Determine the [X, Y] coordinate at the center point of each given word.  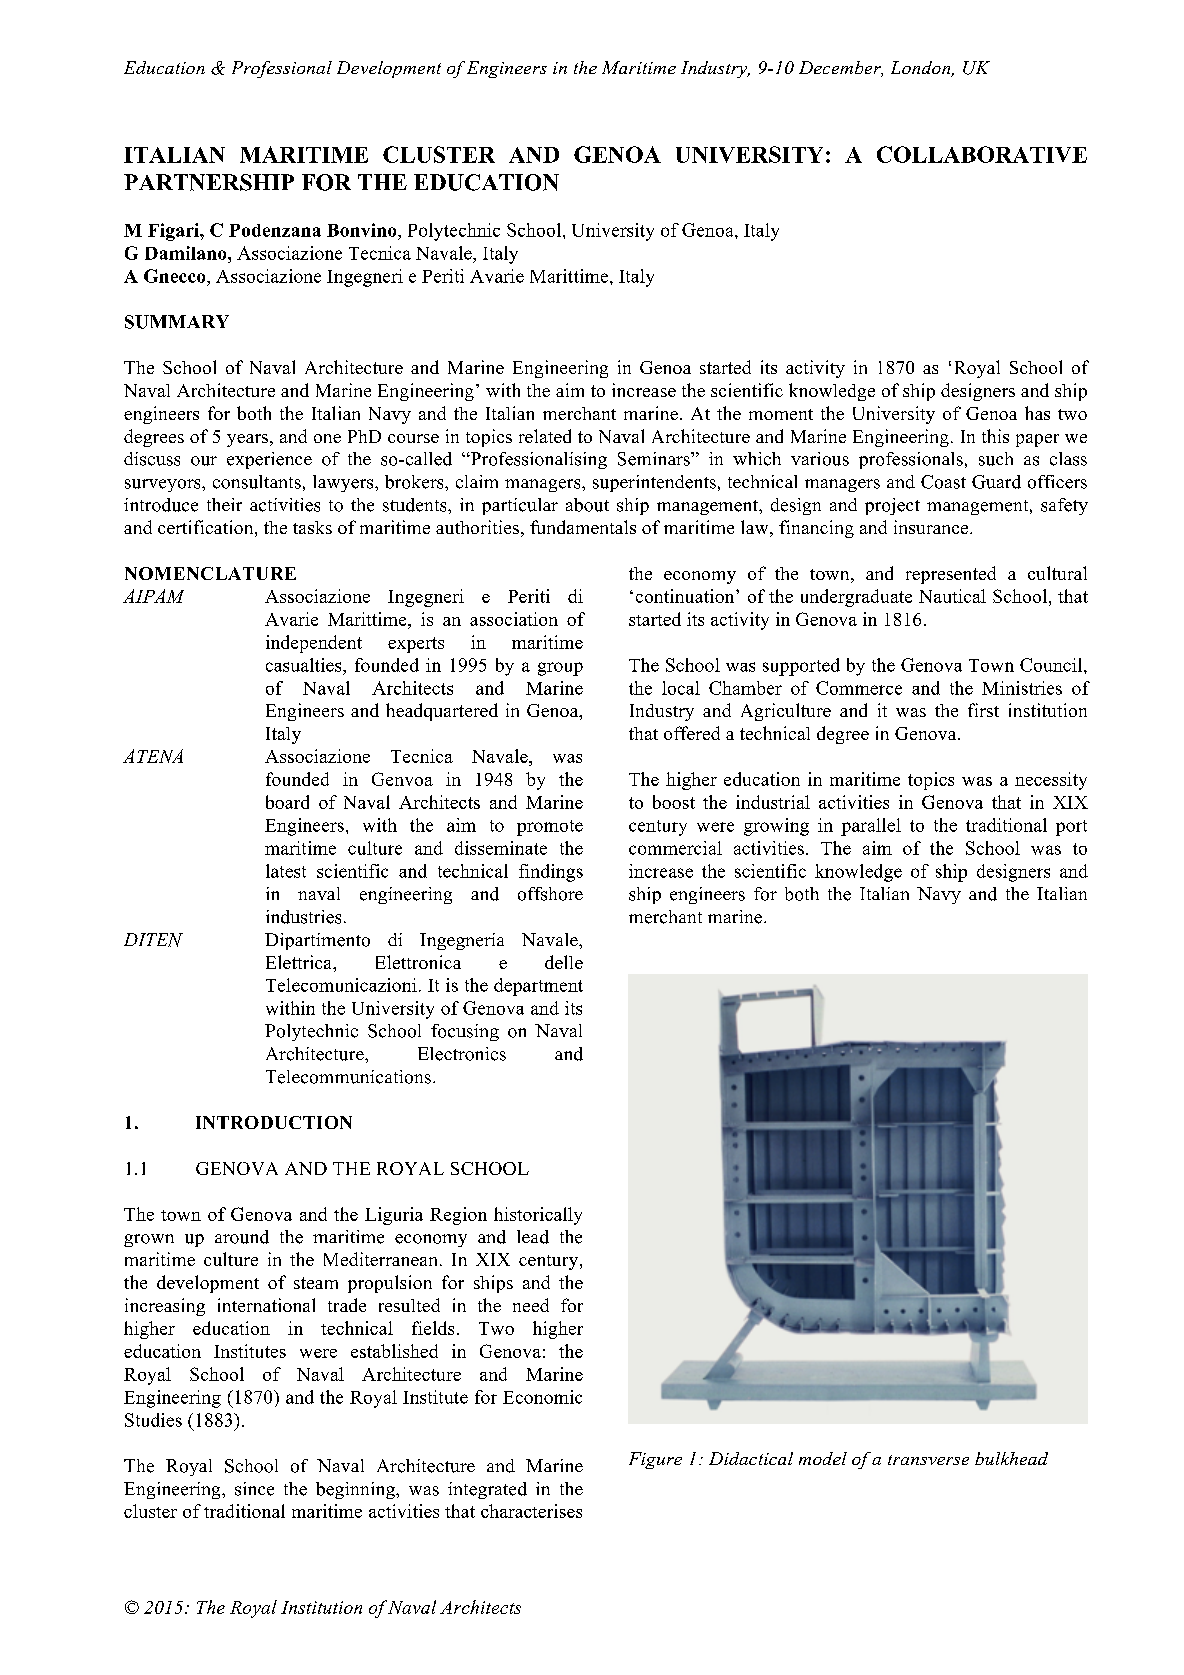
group [560, 669]
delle [564, 962]
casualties [305, 665]
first [983, 710]
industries [303, 917]
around [242, 1237]
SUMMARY [177, 322]
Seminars [655, 459]
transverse [928, 1460]
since [254, 1489]
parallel [871, 827]
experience [269, 460]
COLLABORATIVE [982, 154]
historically [538, 1216]
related [545, 436]
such [996, 459]
